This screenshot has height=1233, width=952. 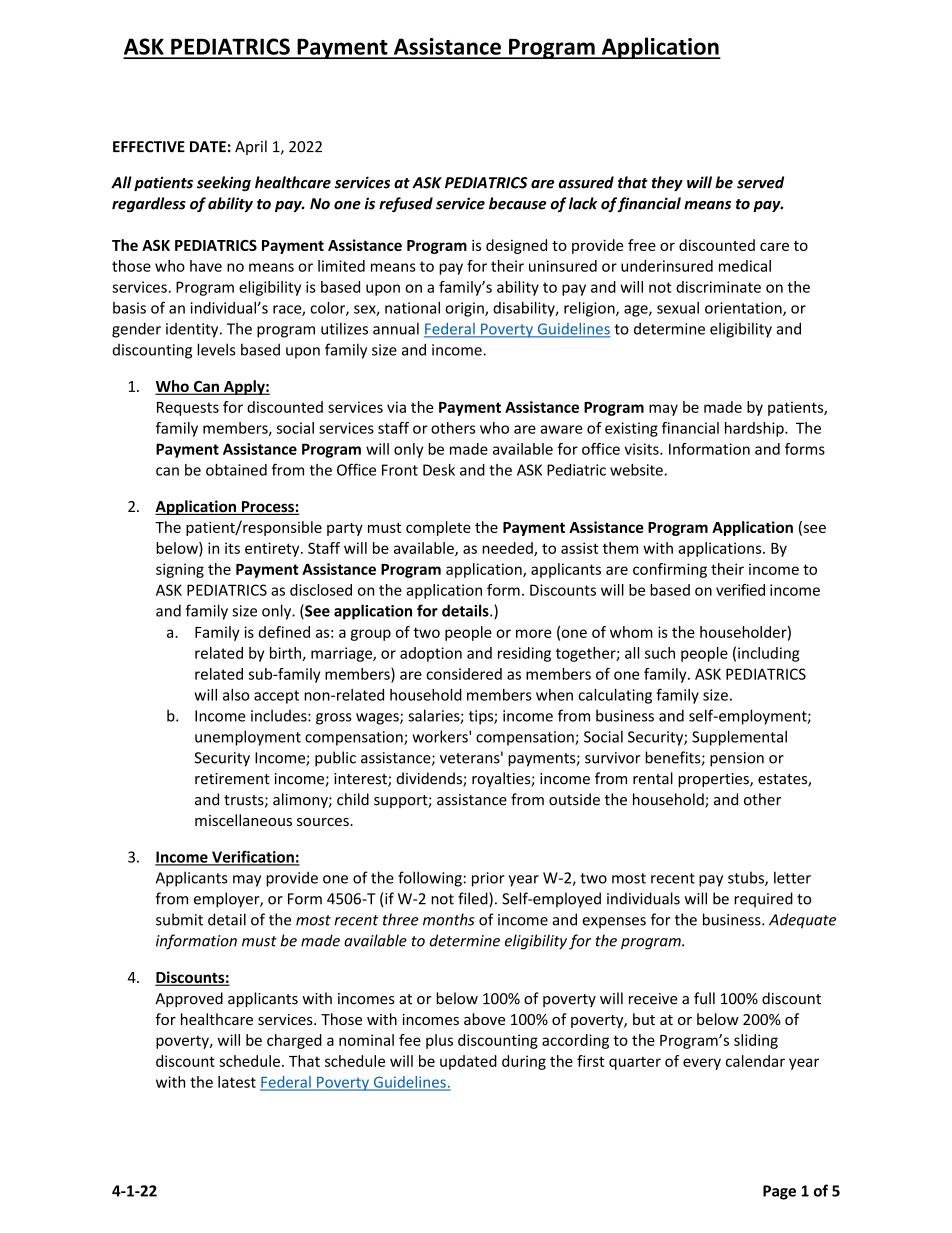 What do you see at coordinates (464, 674) in the screenshot?
I see `considered` at bounding box center [464, 674].
